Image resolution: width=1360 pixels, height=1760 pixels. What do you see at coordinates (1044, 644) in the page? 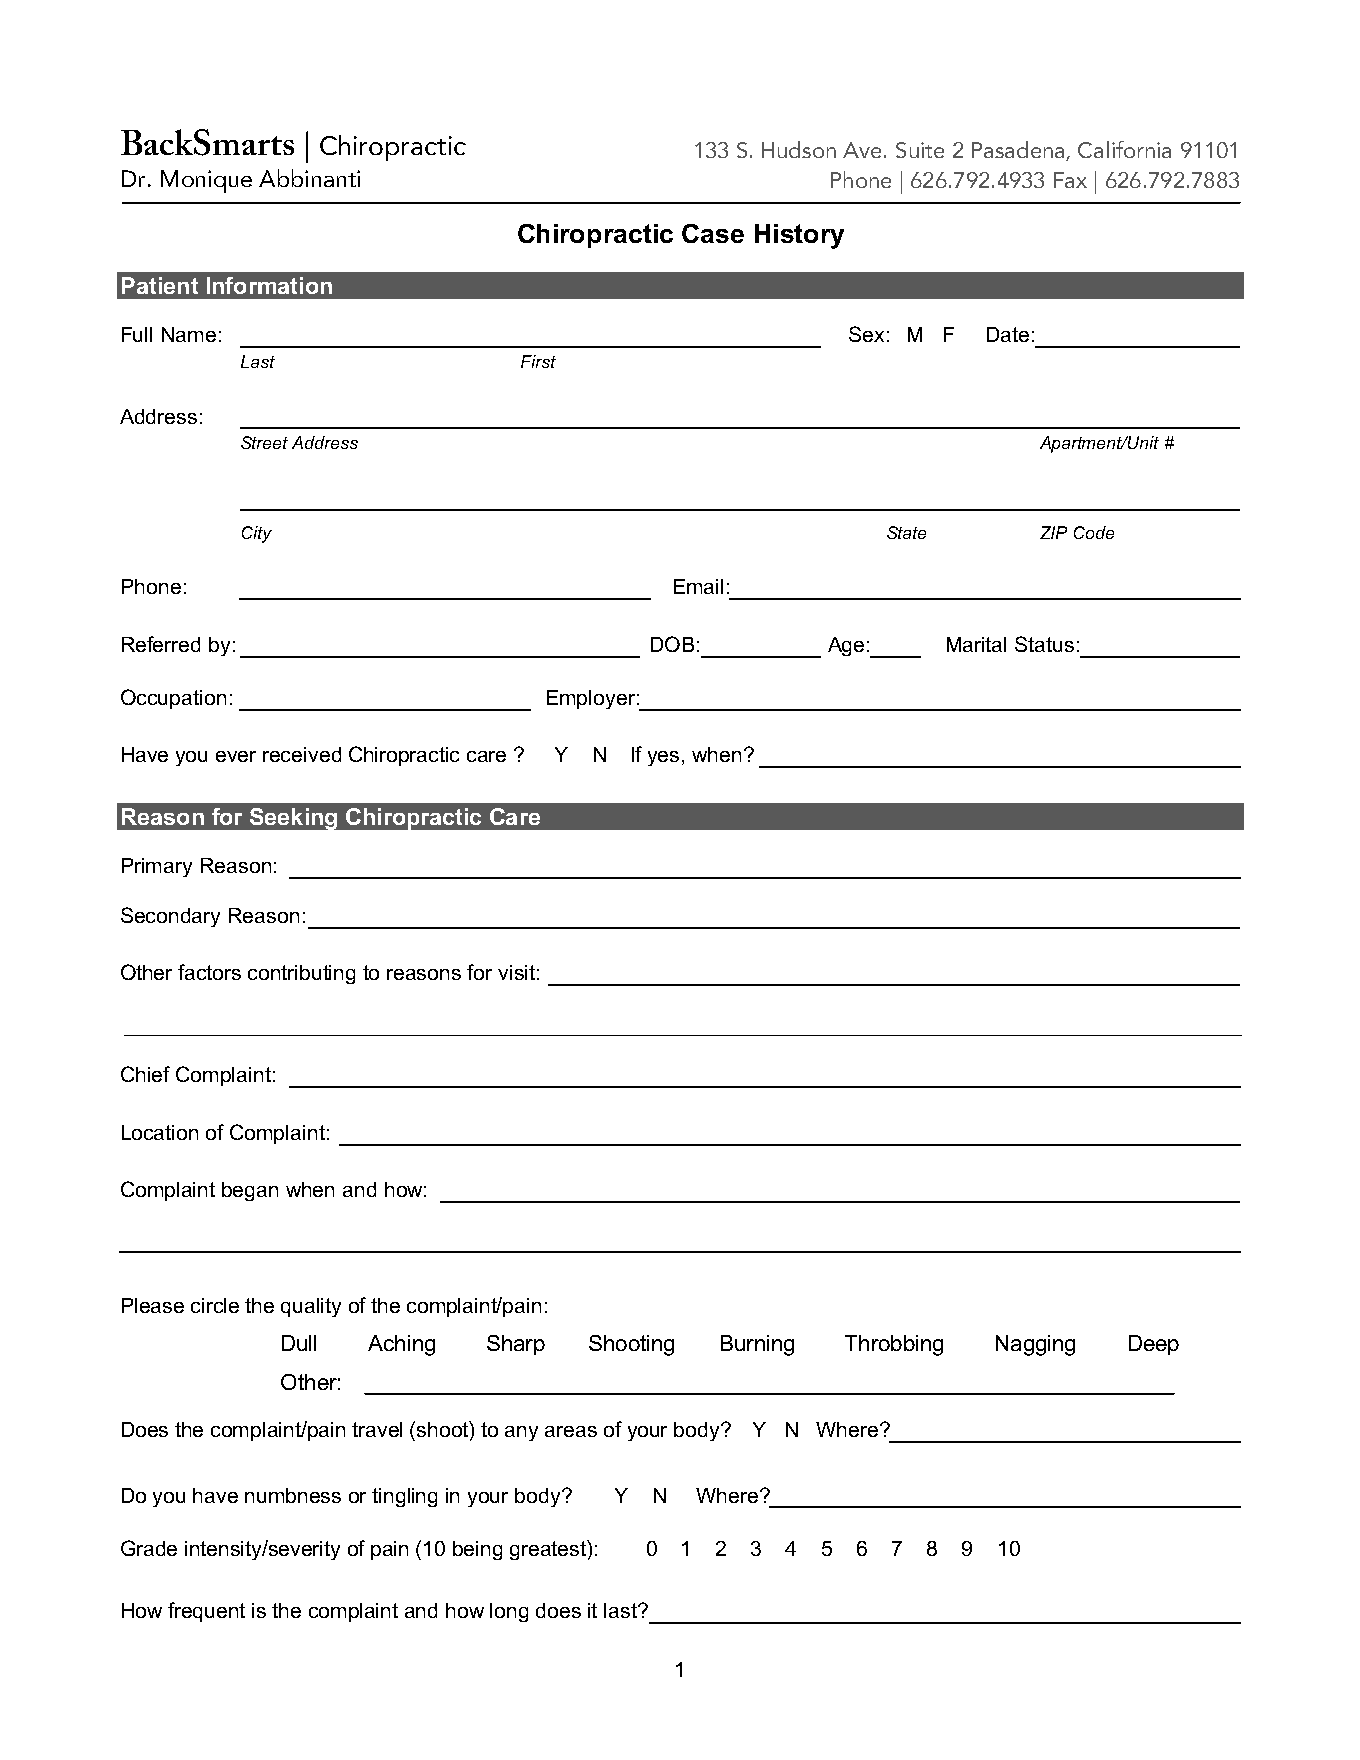
I see `Status` at bounding box center [1044, 644].
